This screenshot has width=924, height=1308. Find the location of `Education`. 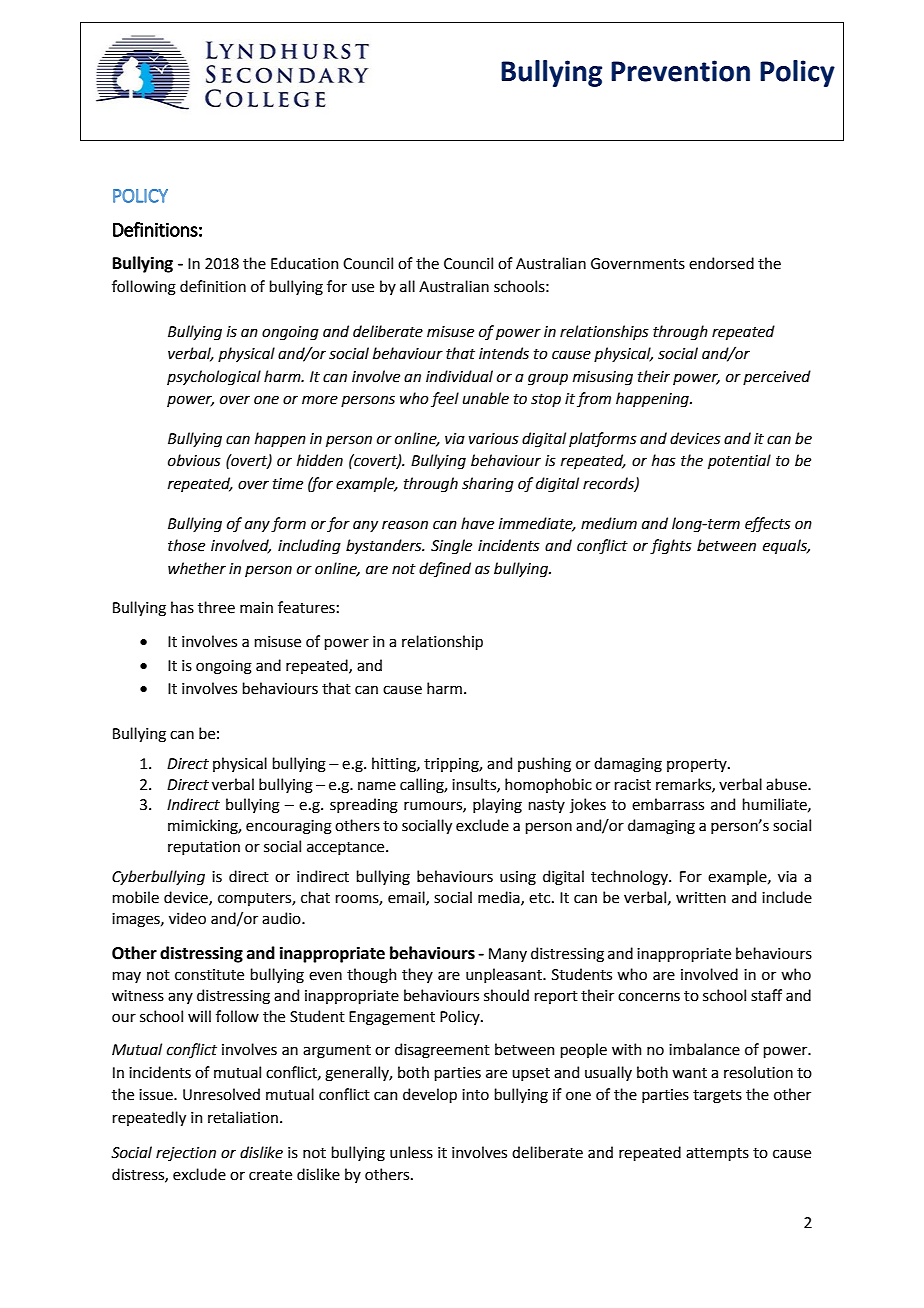

Education is located at coordinates (304, 263).
